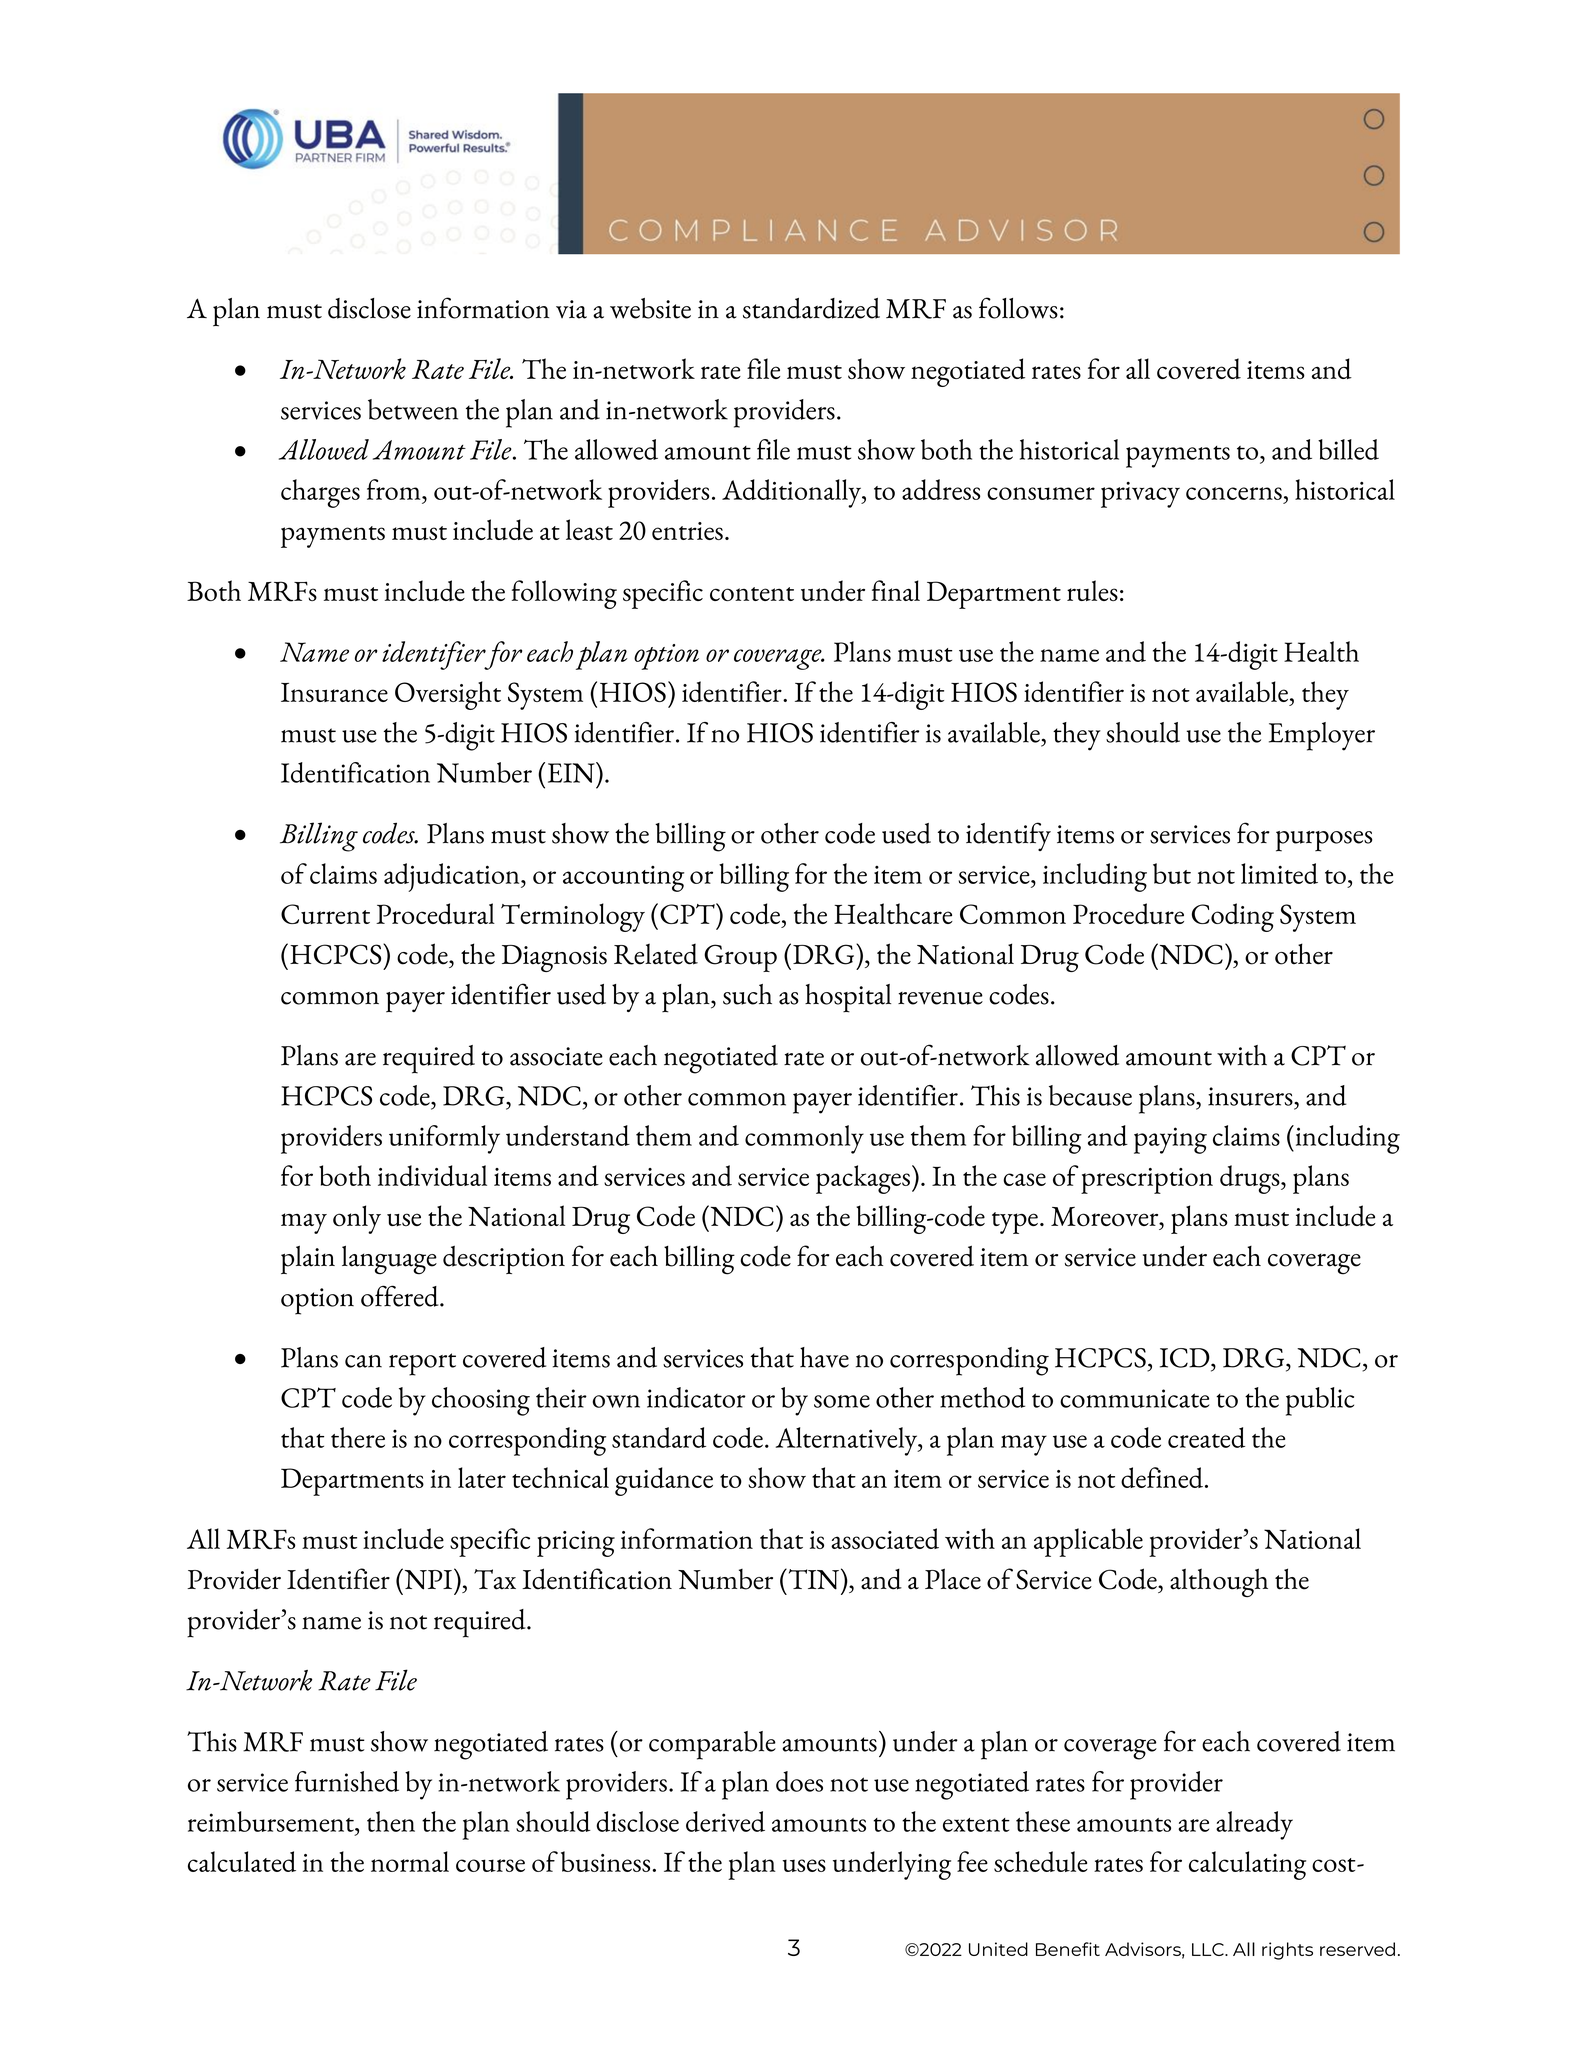  Describe the element at coordinates (444, 1139) in the document. I see `uniformly` at that location.
